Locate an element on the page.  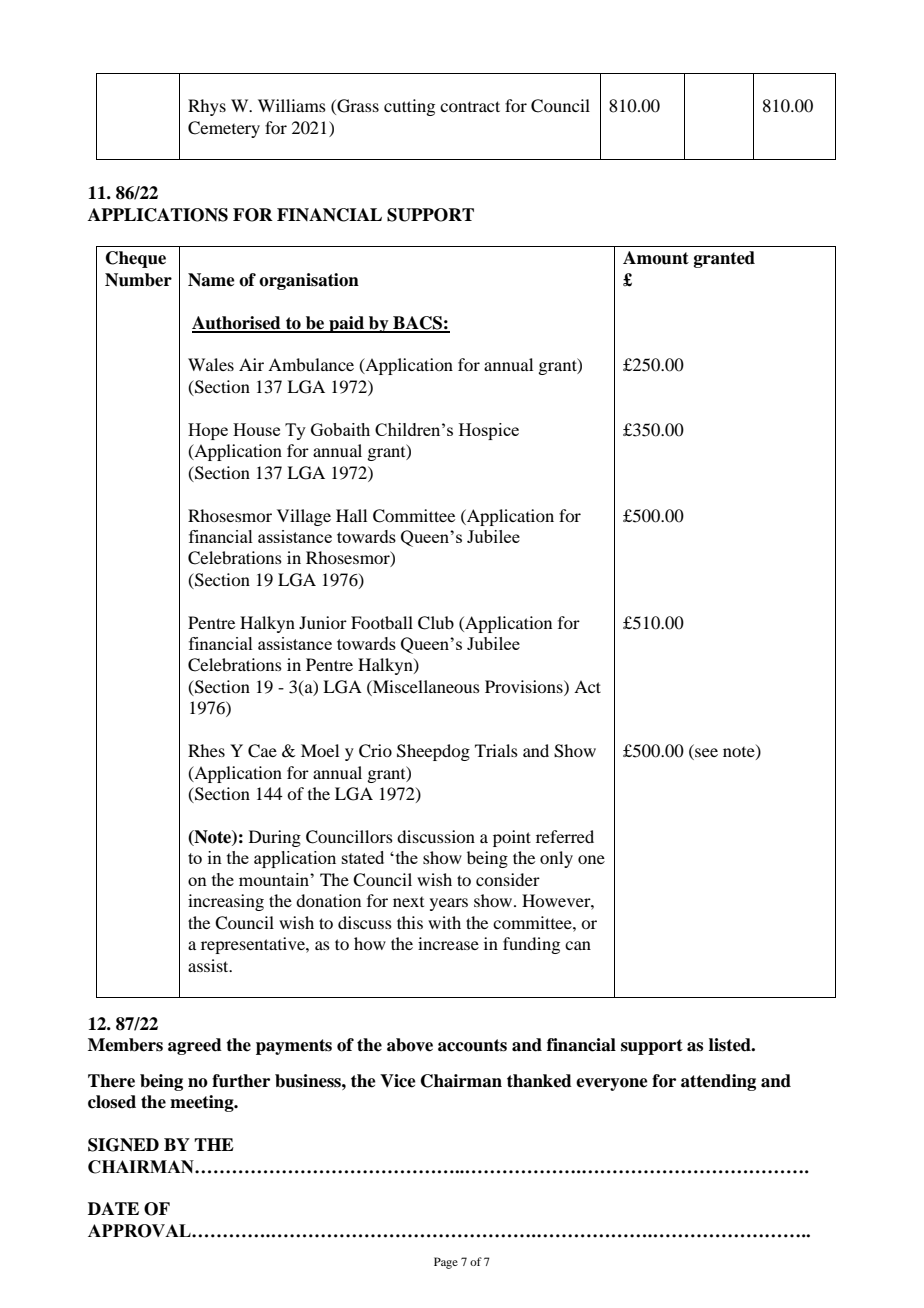
next is located at coordinates (408, 902).
